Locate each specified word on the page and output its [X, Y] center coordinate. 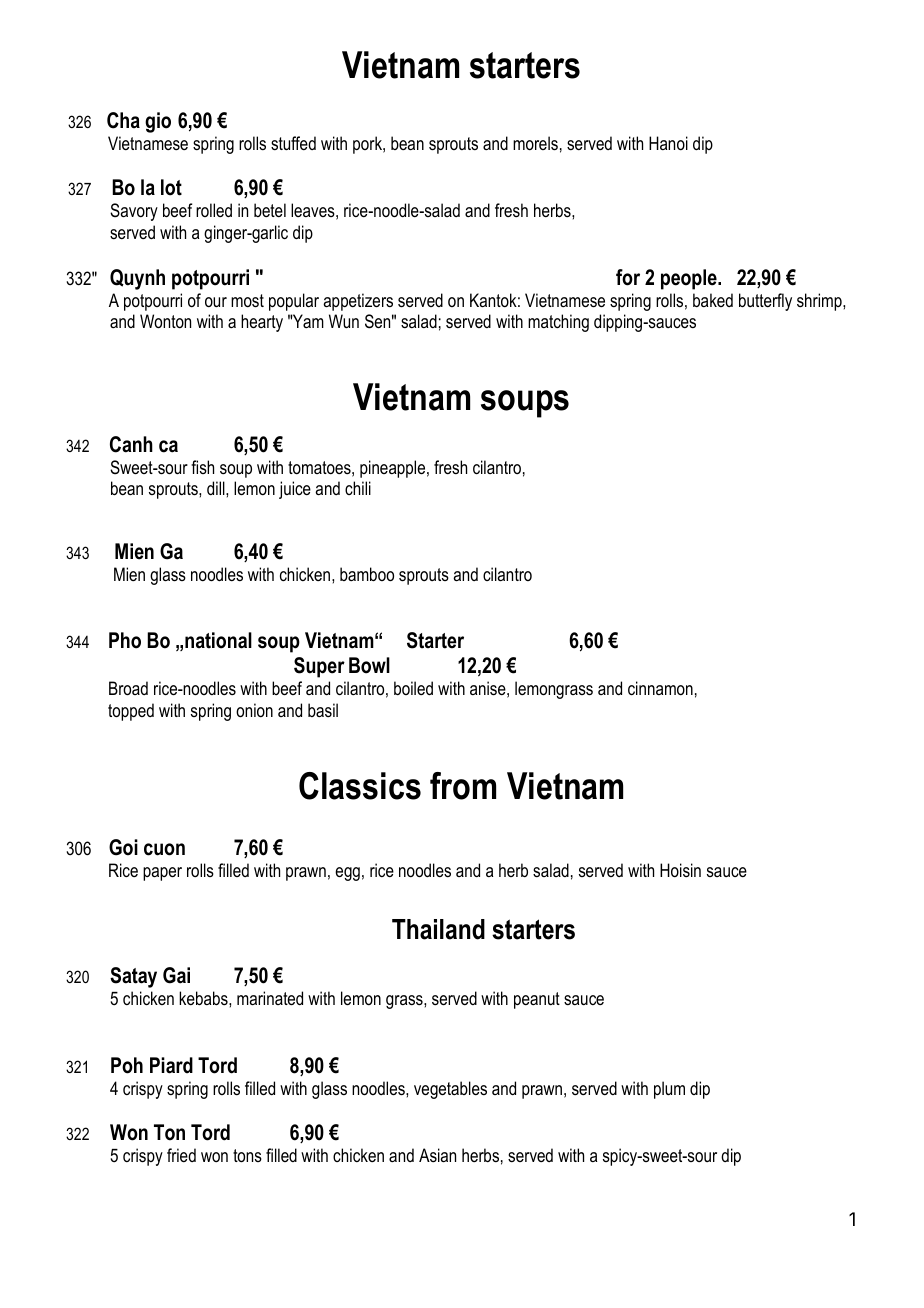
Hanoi [668, 143]
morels [535, 143]
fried [181, 1155]
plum [669, 1090]
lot [171, 187]
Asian [437, 1155]
